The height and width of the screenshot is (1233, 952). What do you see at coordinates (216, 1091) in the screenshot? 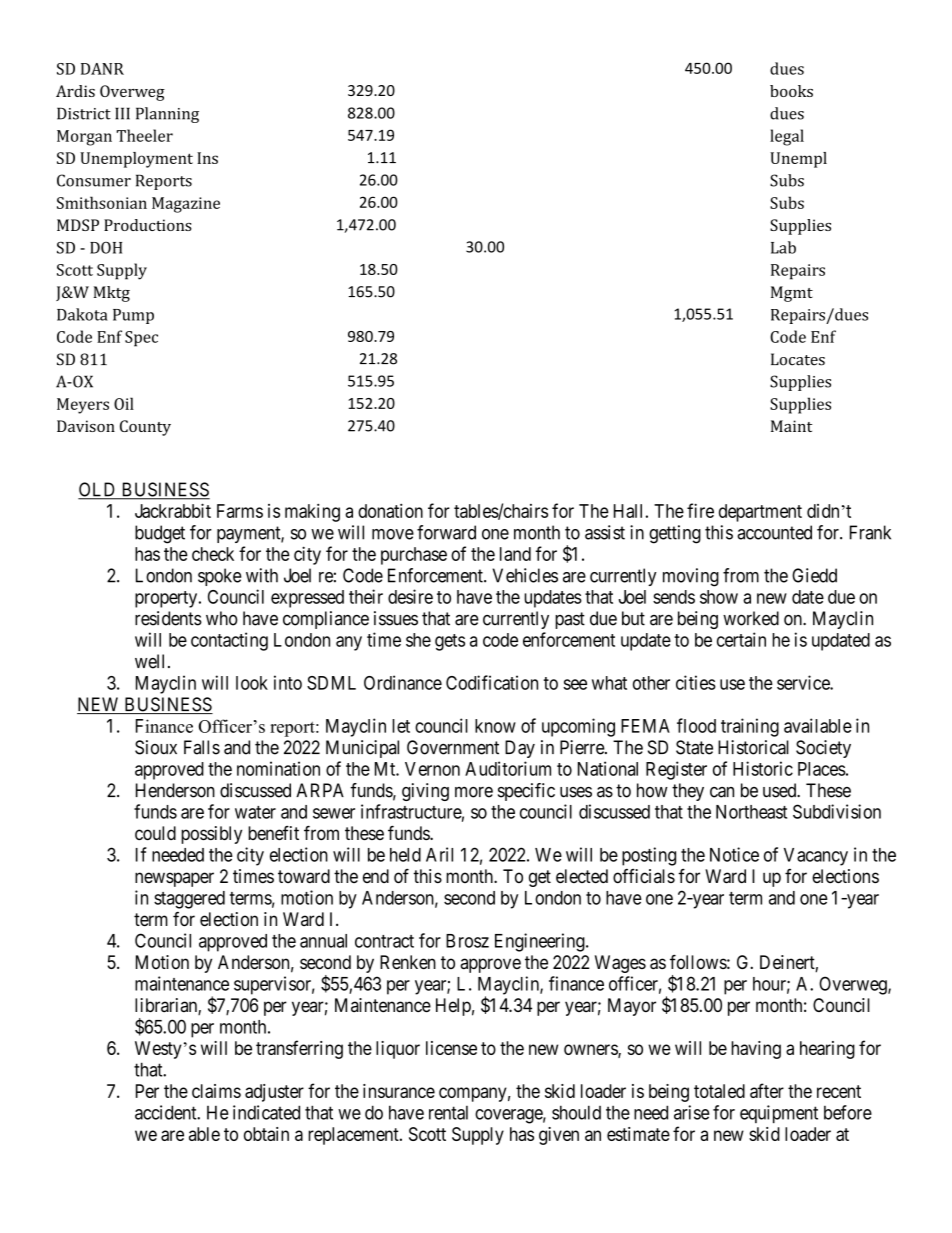
I see `claims` at bounding box center [216, 1091].
